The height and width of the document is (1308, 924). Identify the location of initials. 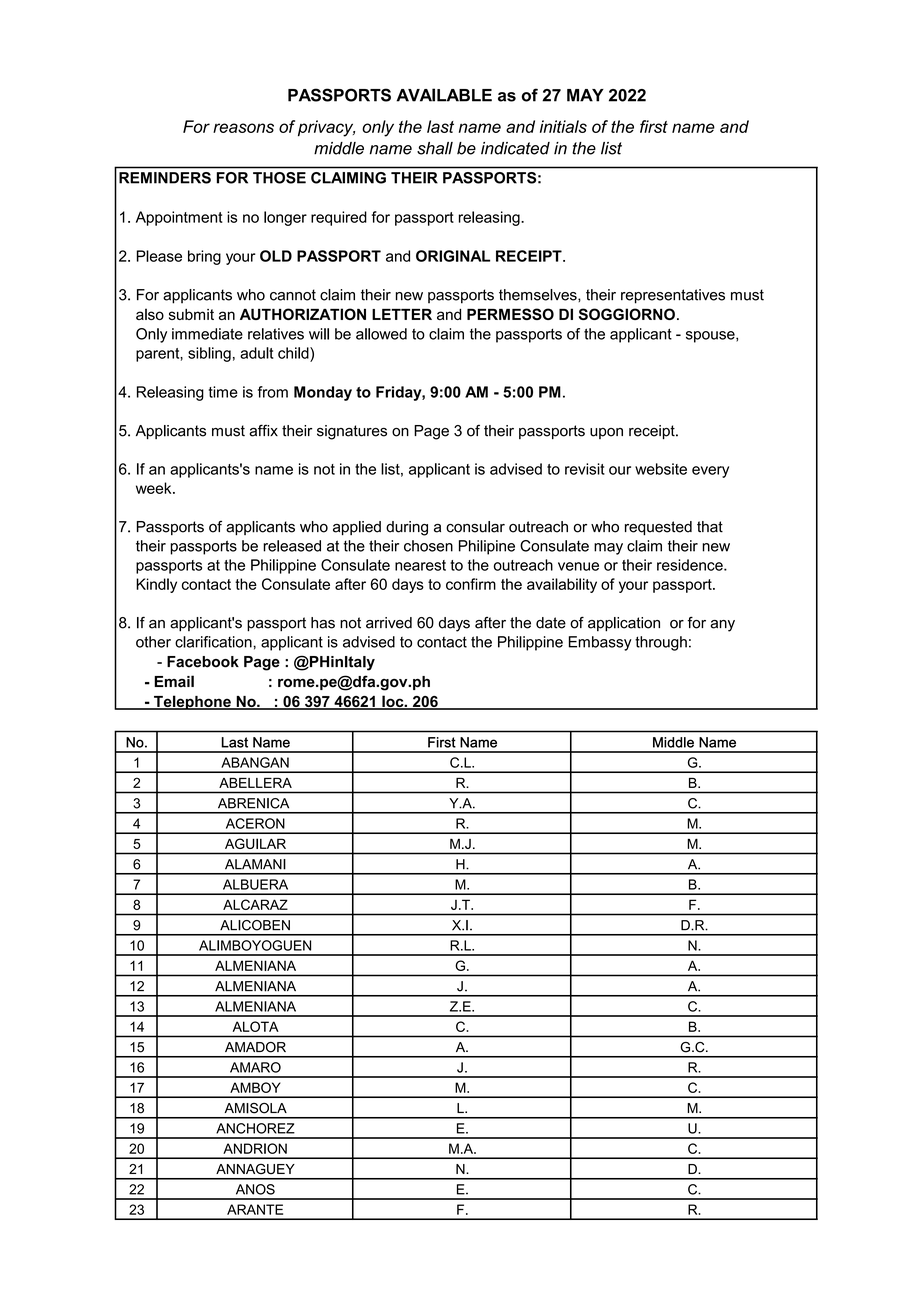
(563, 126).
